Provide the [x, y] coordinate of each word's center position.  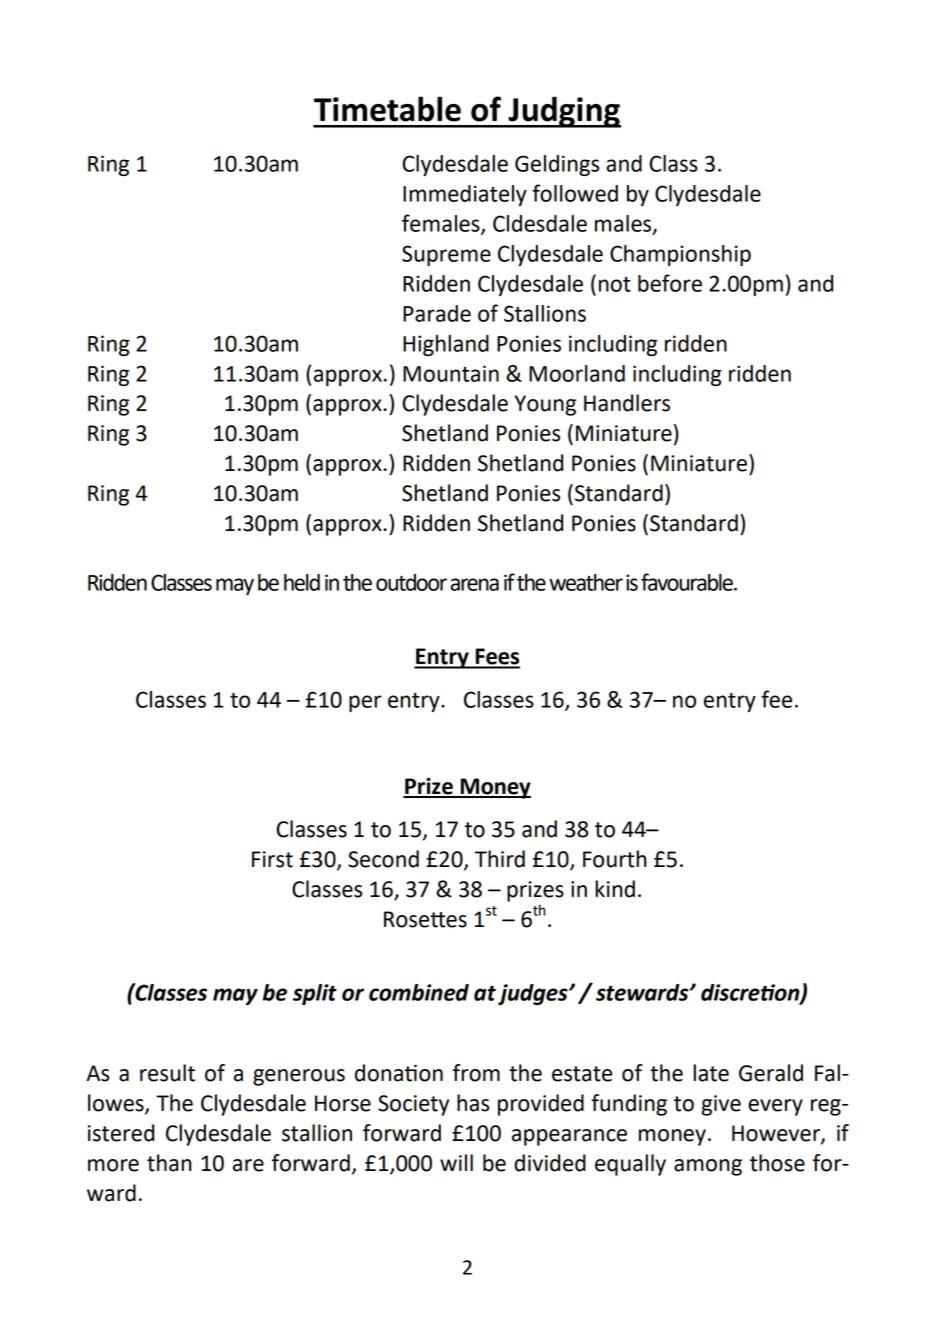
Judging [563, 112]
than [169, 1163]
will [456, 1162]
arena [474, 584]
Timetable [387, 109]
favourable [688, 582]
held [302, 582]
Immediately [465, 195]
